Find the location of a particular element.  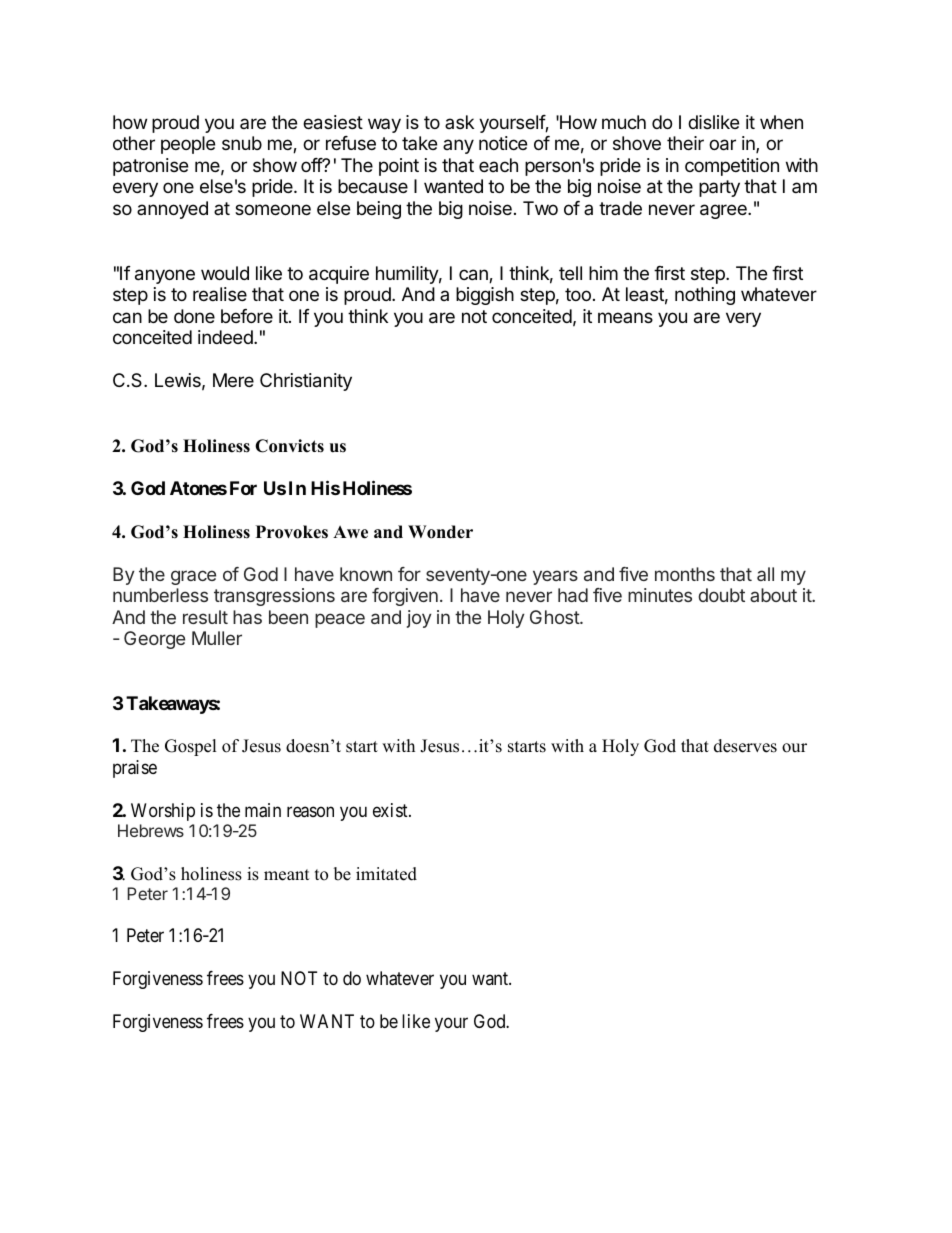

ask is located at coordinates (459, 122).
